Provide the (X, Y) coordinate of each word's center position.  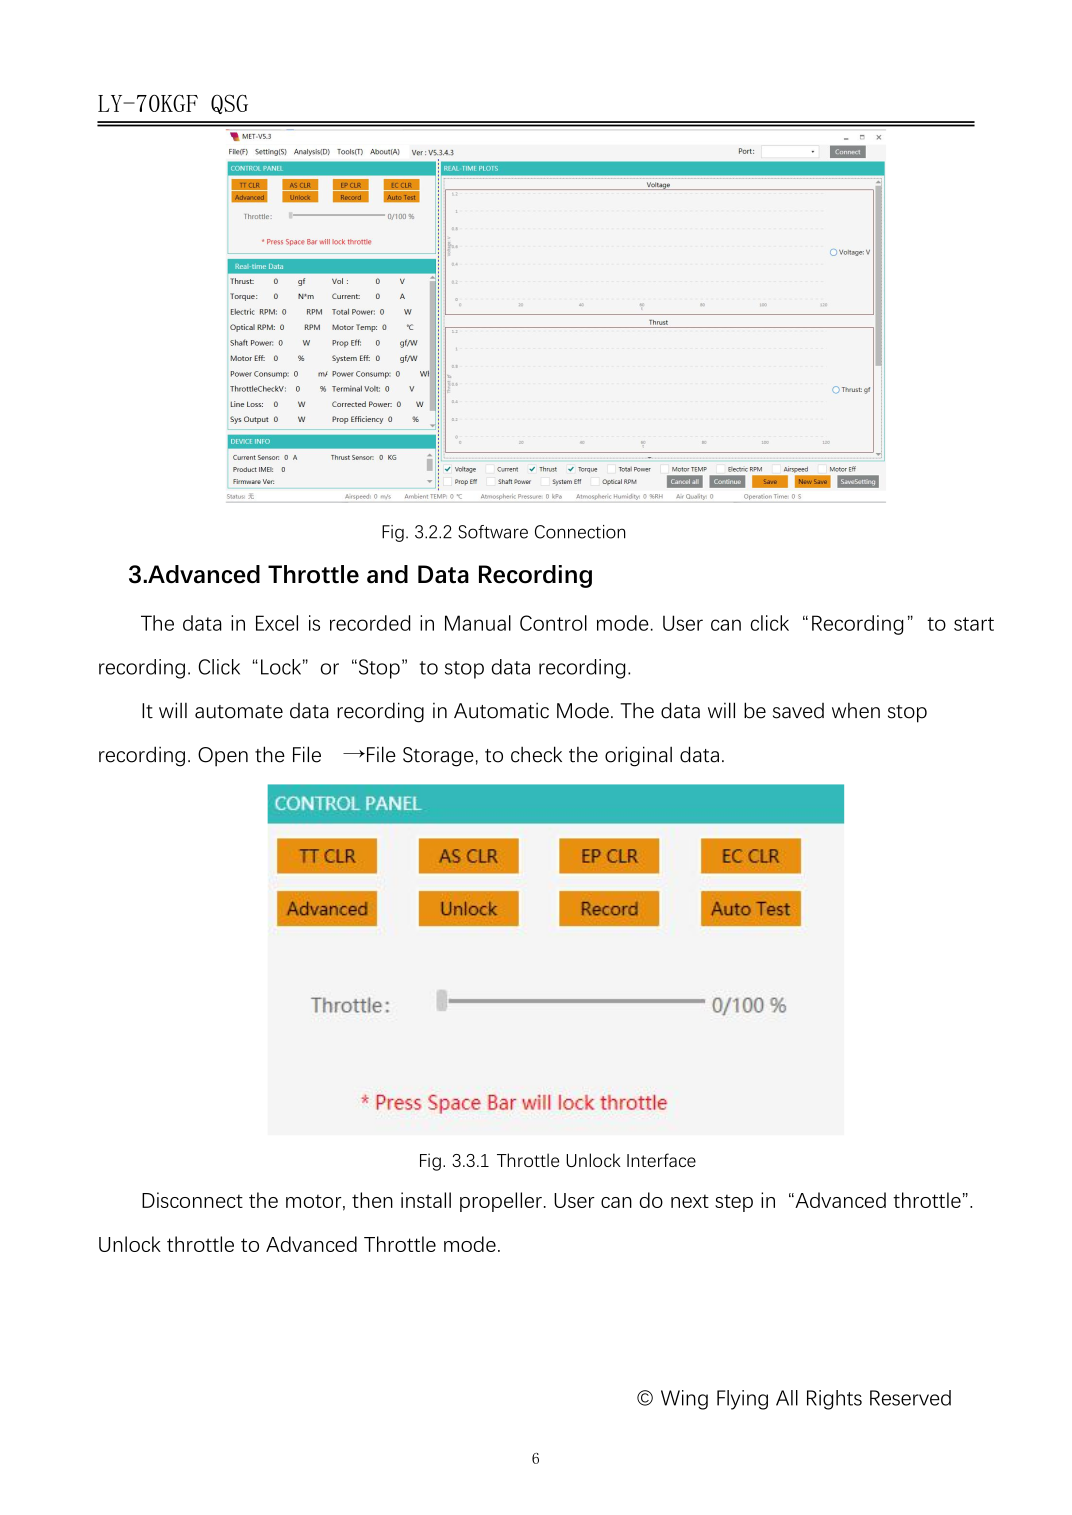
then (372, 1200)
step (734, 1203)
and (387, 574)
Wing (684, 1400)
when (856, 711)
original (638, 756)
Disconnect (192, 1200)
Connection (580, 532)
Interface (661, 1160)
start (974, 624)
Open (223, 757)
